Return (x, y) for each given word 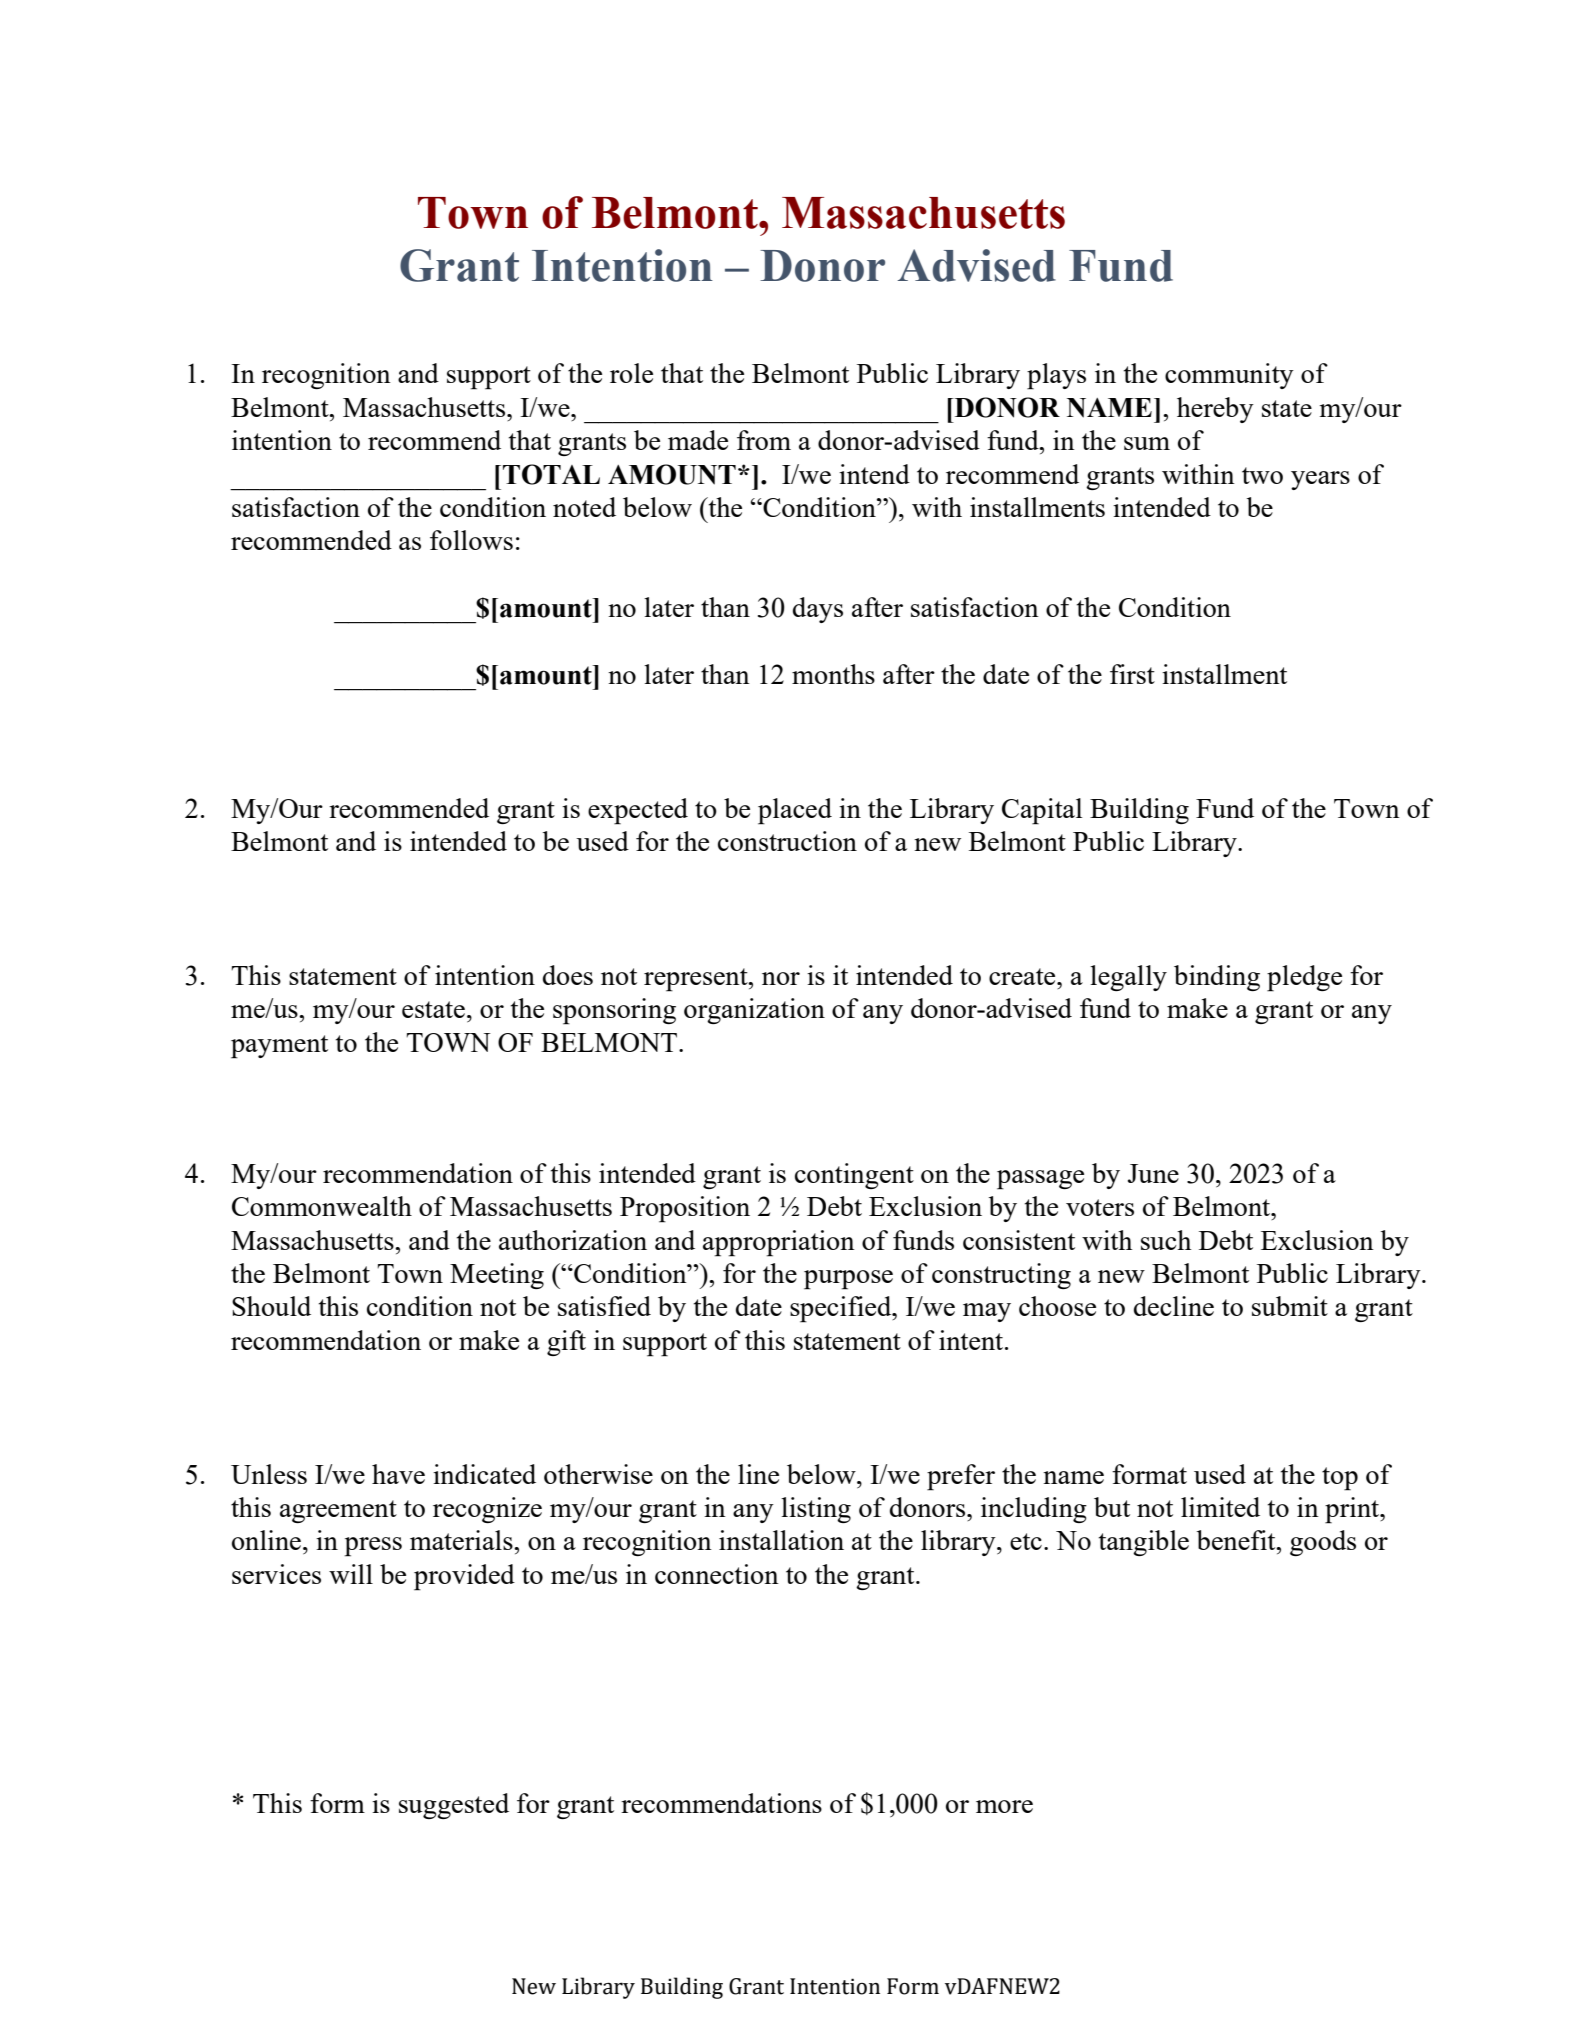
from (764, 440)
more (1004, 1806)
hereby (1215, 410)
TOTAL (551, 474)
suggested (454, 1806)
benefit (1237, 1540)
